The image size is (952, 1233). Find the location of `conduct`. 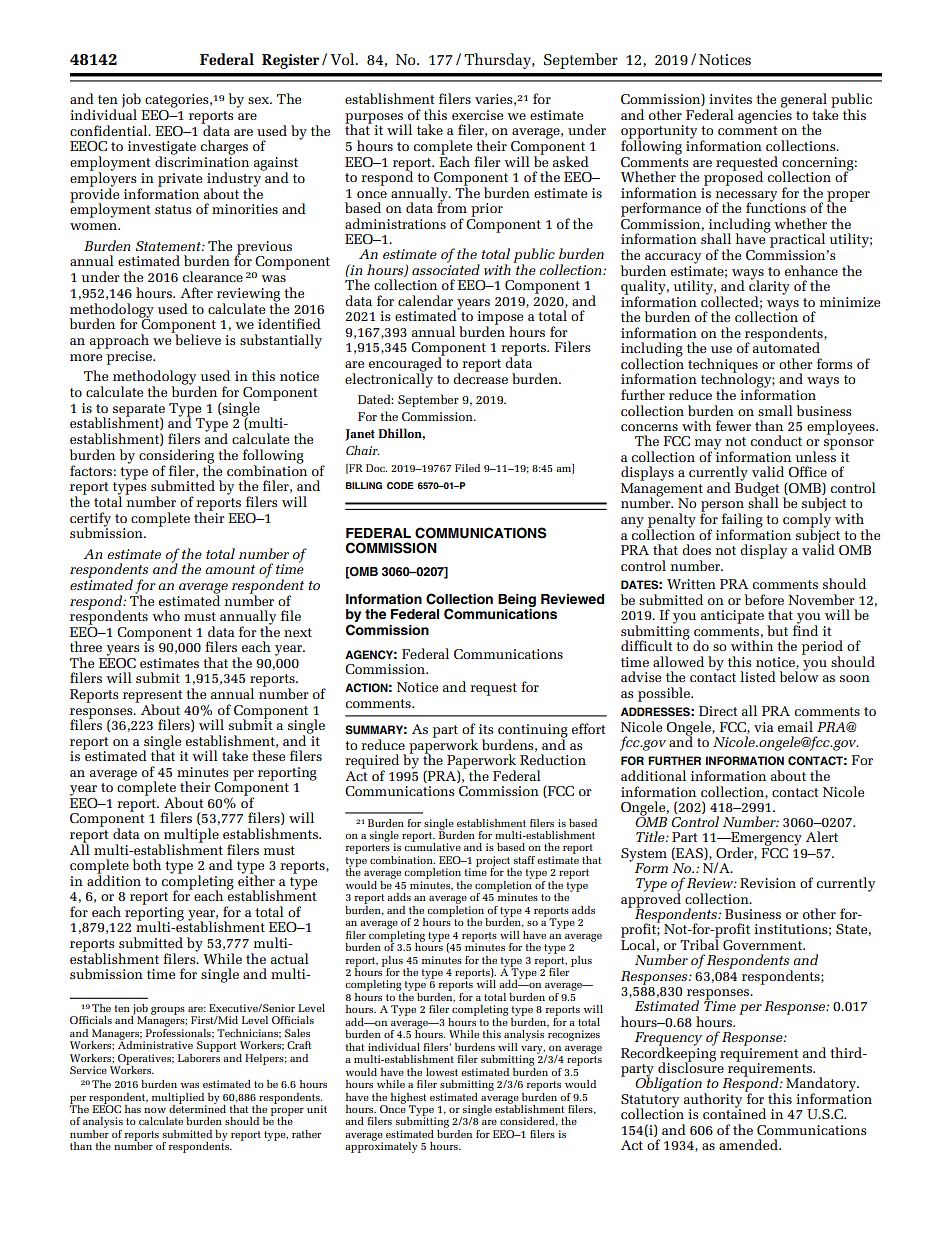

conduct is located at coordinates (776, 440).
